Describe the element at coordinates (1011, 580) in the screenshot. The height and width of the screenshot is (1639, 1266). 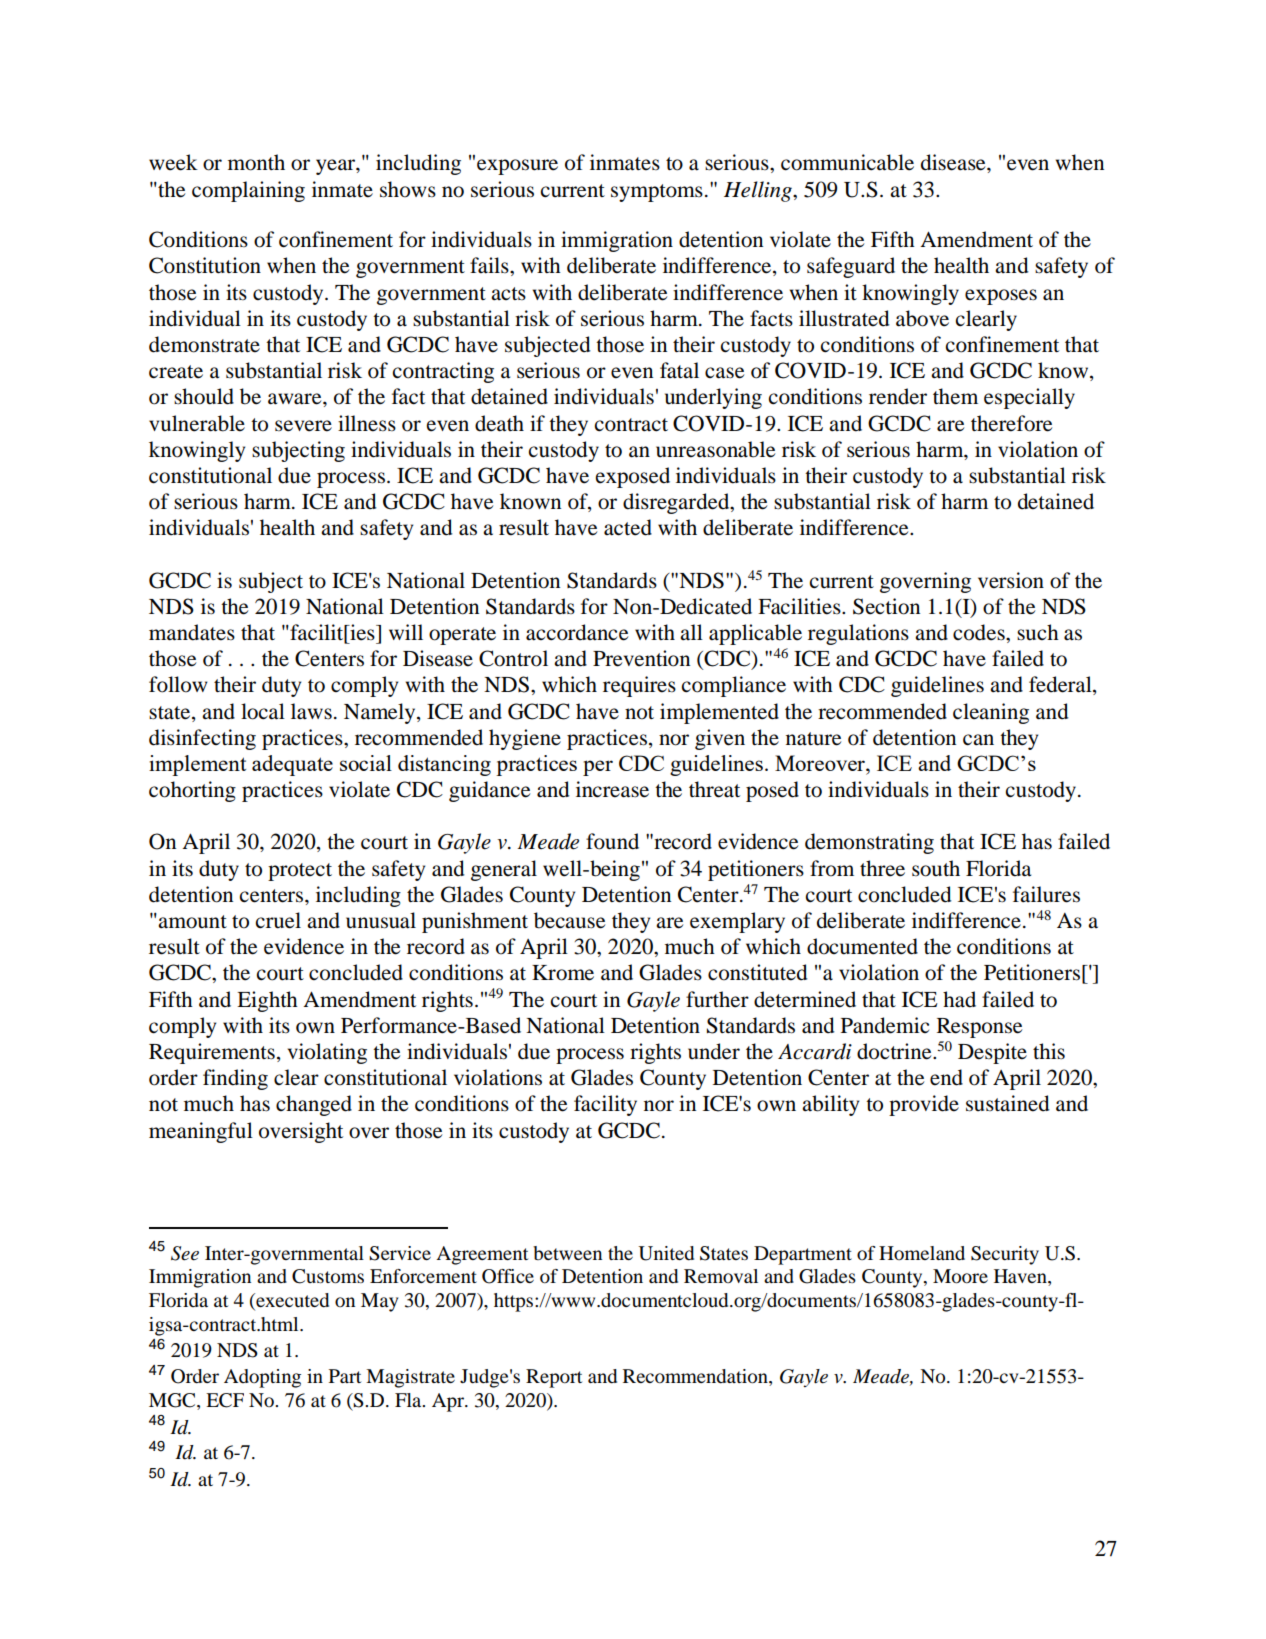
I see `version` at that location.
